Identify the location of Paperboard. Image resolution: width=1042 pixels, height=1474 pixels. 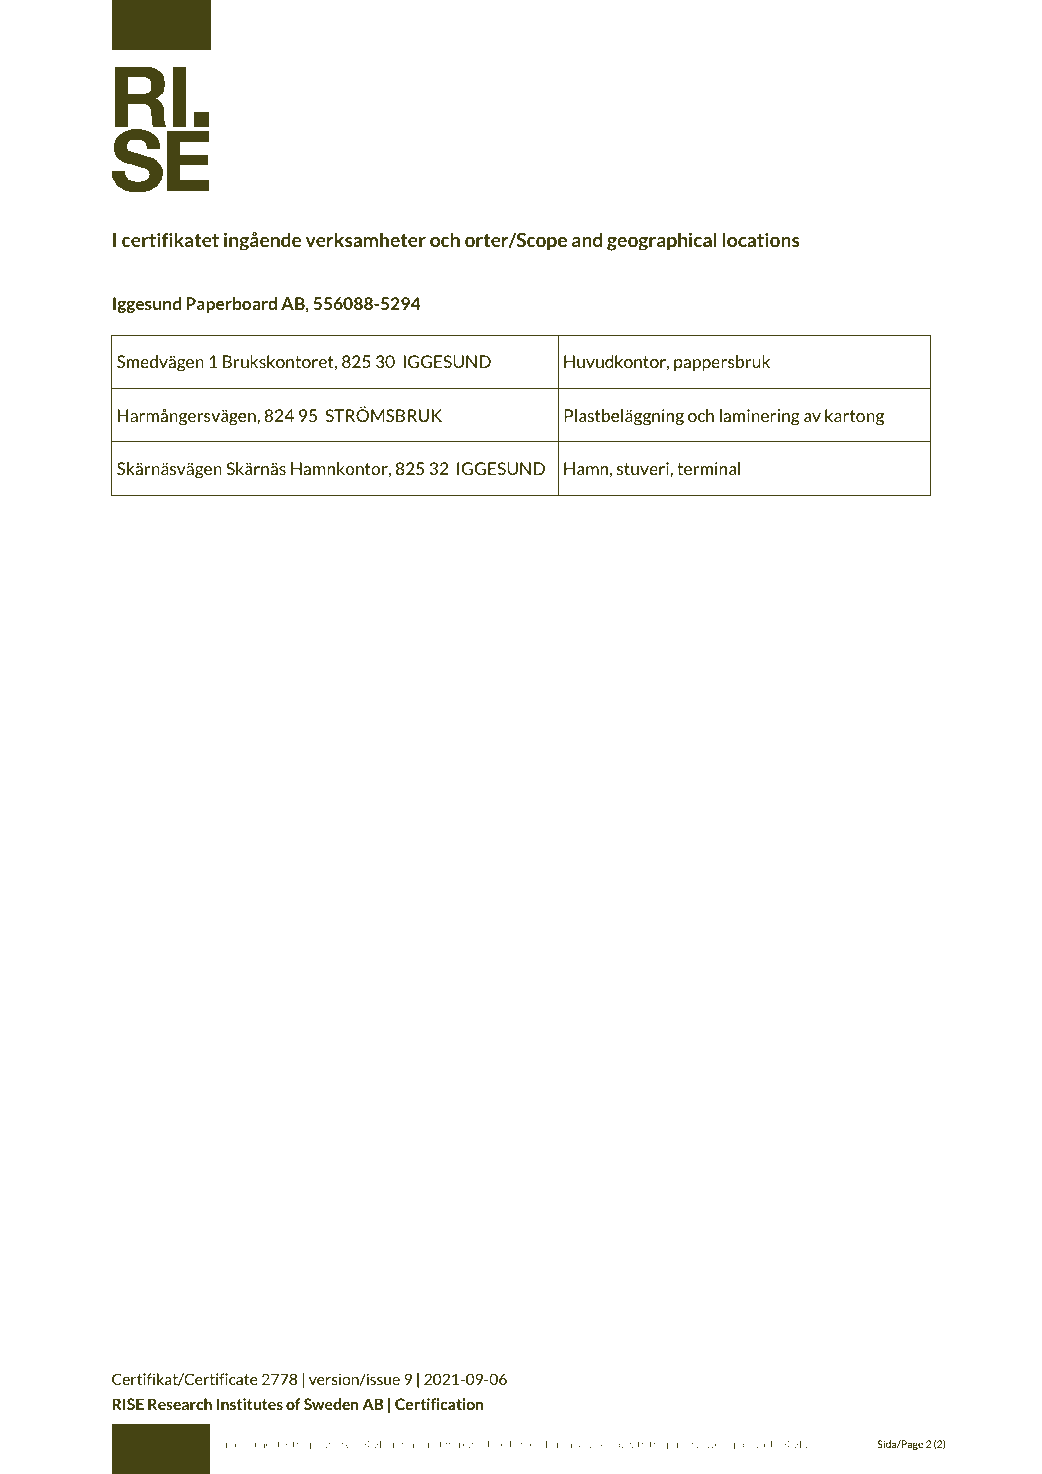
(231, 305).
